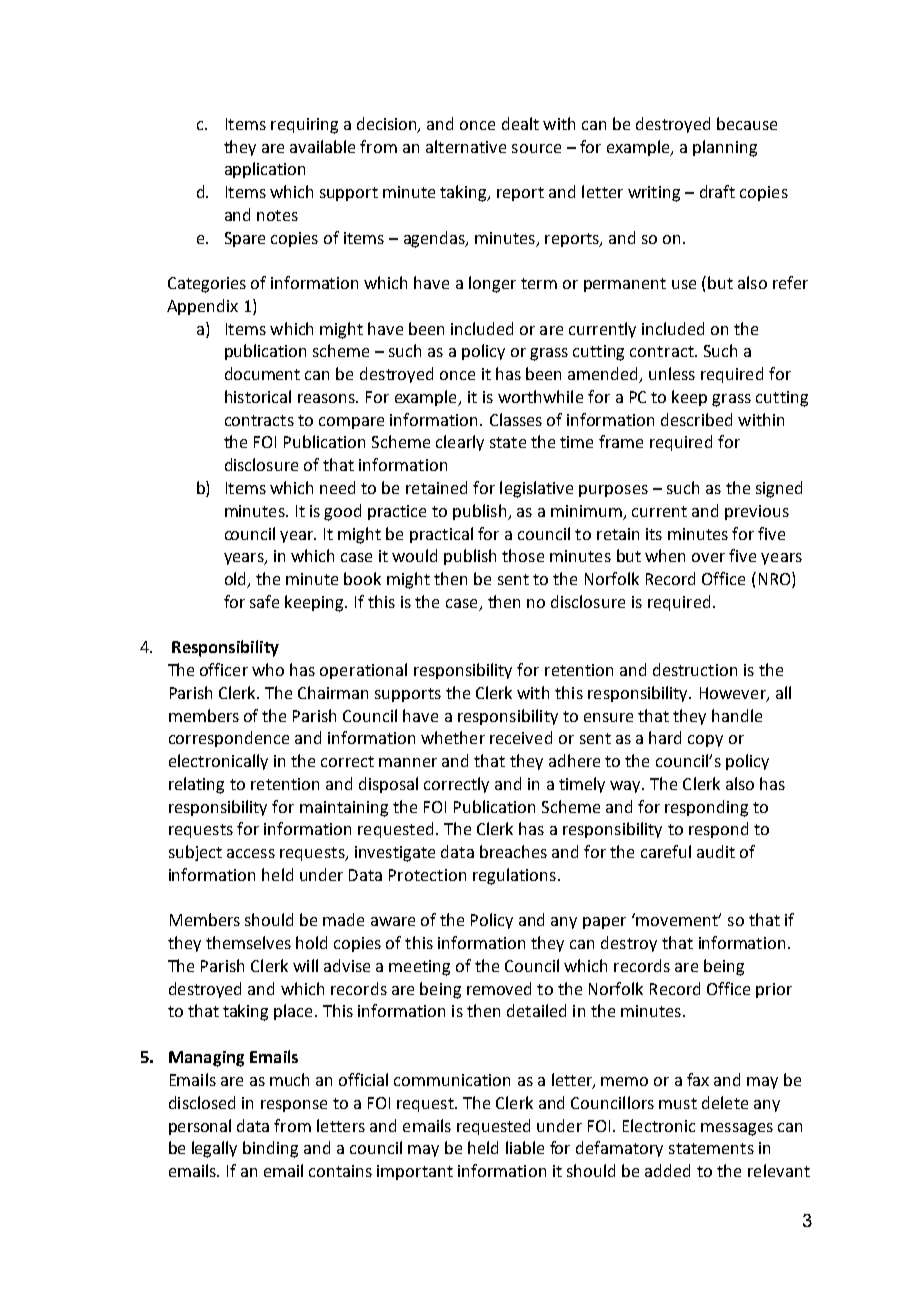  What do you see at coordinates (466, 146) in the screenshot?
I see `alternative` at bounding box center [466, 146].
